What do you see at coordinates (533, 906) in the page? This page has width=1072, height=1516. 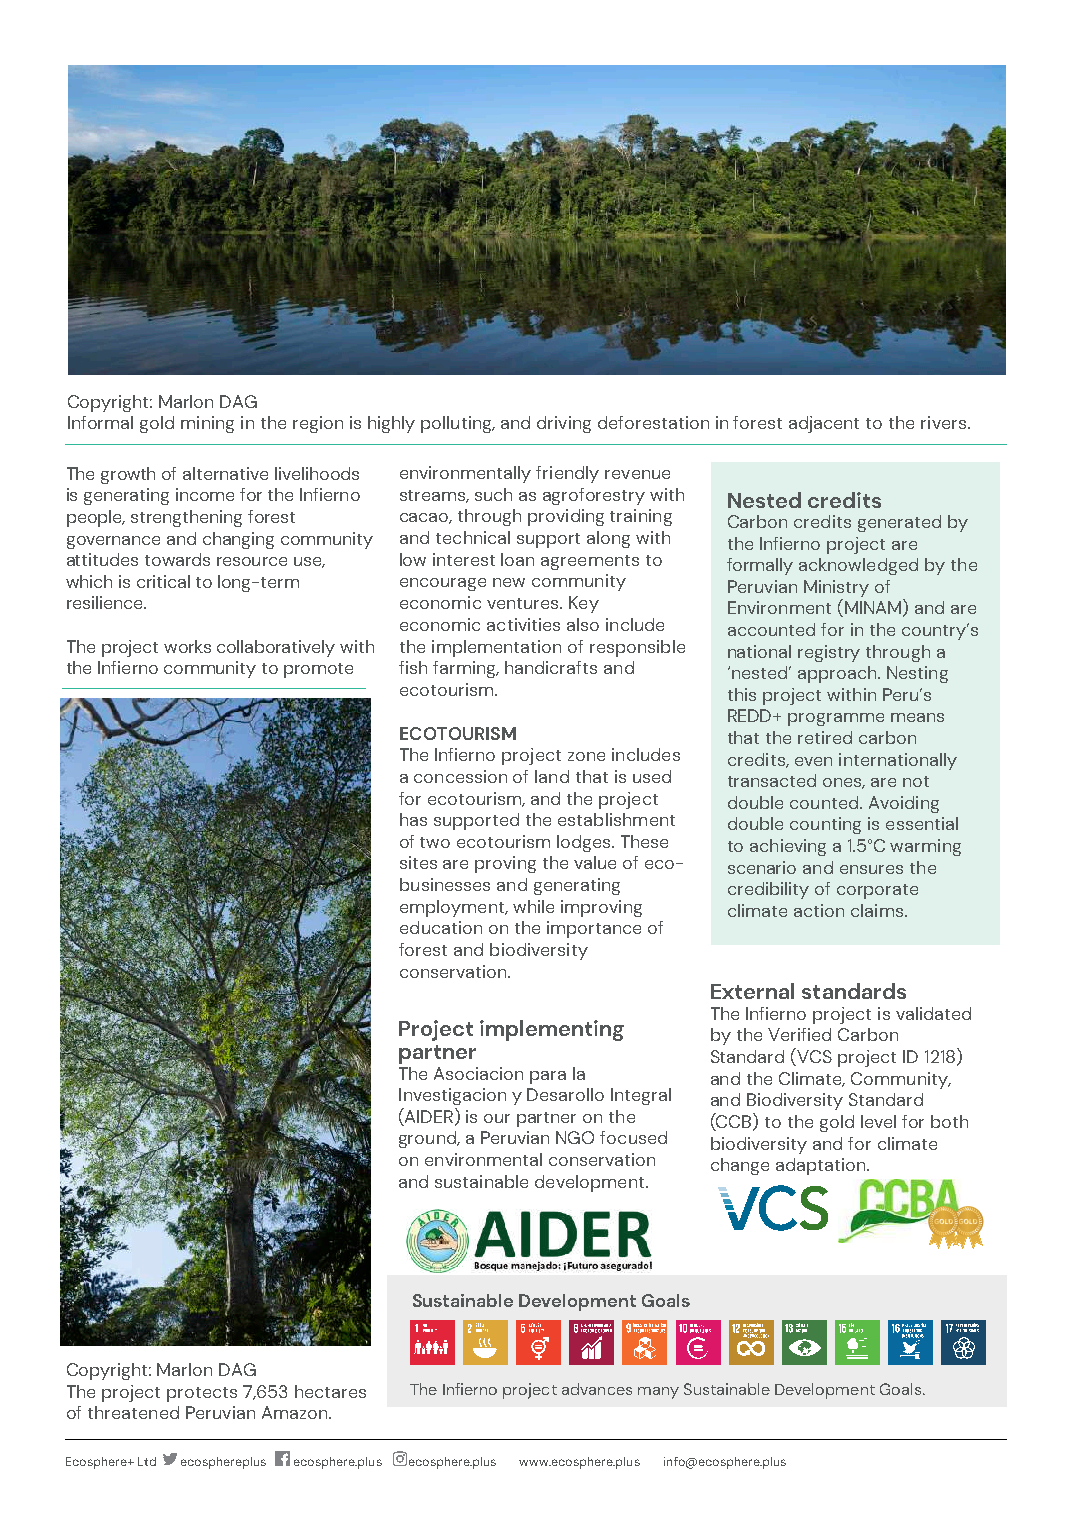 I see `while` at bounding box center [533, 906].
